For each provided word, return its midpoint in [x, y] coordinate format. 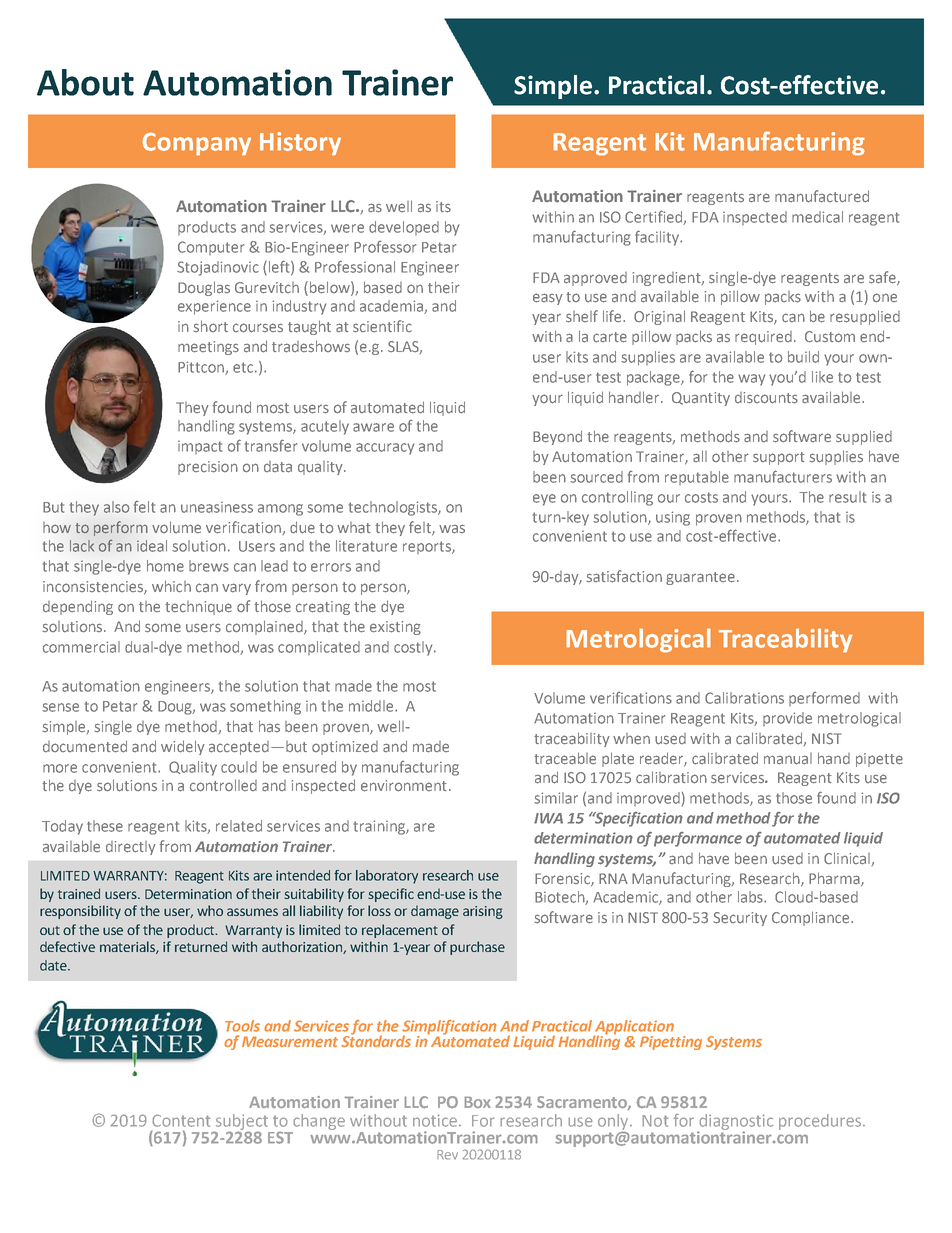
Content [181, 1121]
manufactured [822, 196]
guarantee [702, 578]
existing [395, 628]
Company [196, 144]
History [300, 144]
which [171, 586]
